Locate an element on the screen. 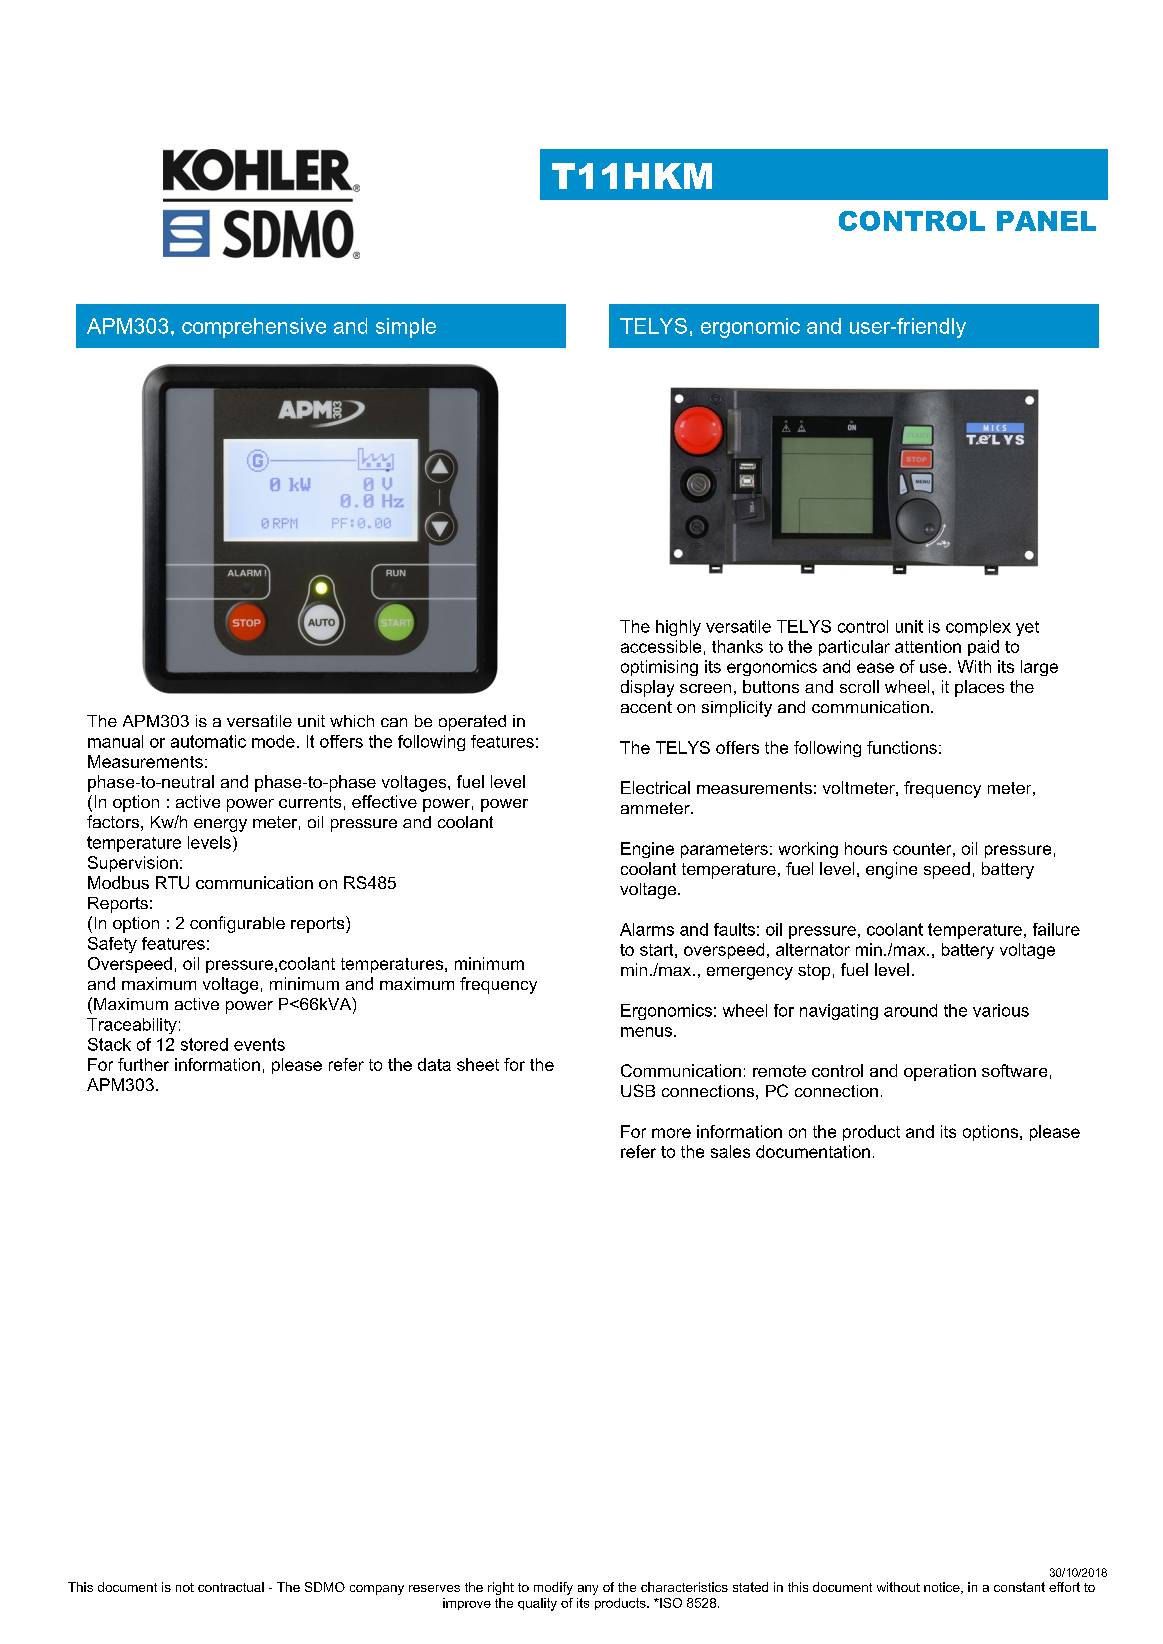 The image size is (1163, 1644). modify is located at coordinates (553, 1588).
